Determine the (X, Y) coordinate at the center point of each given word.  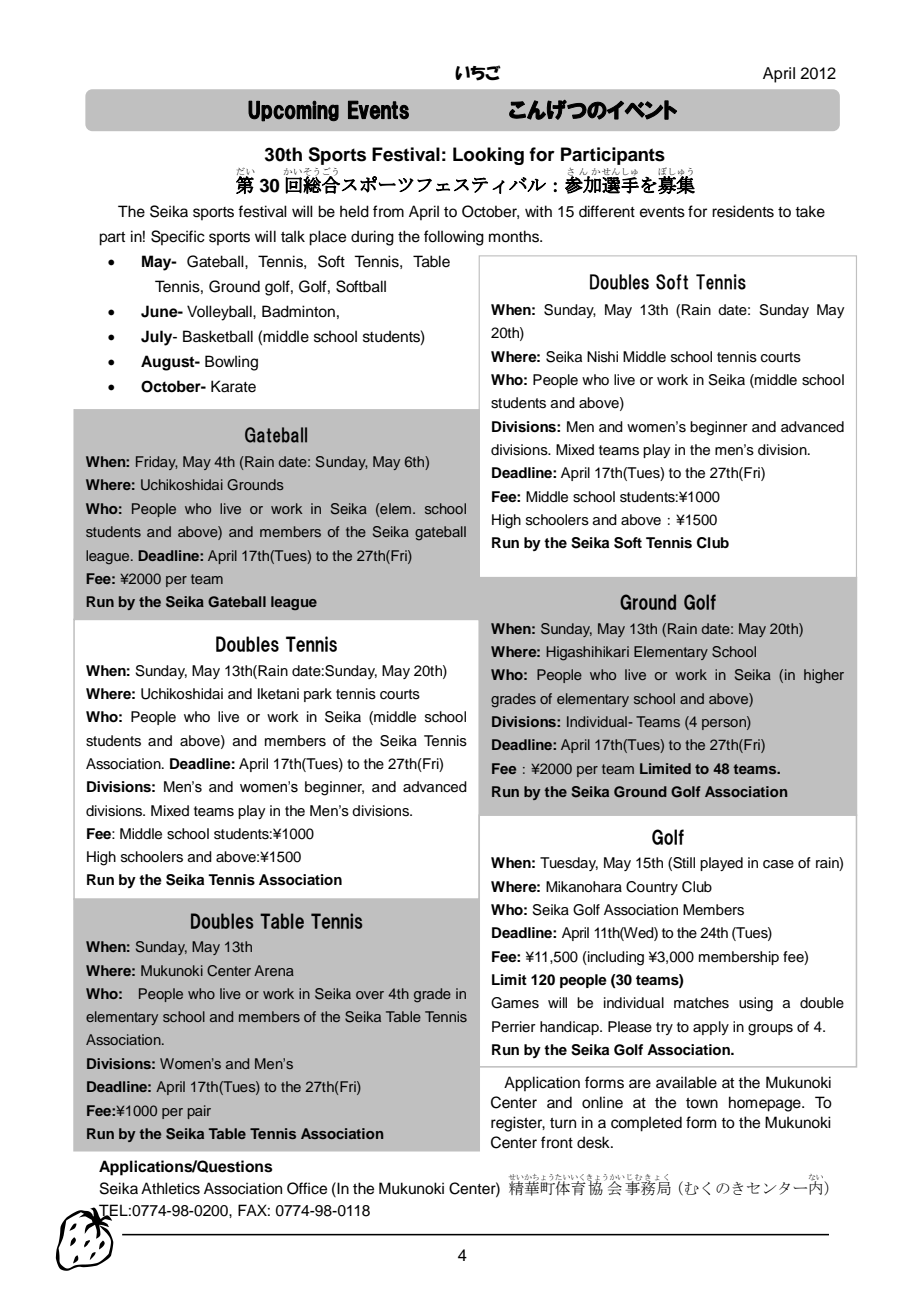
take (810, 211)
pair (199, 1112)
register (518, 1124)
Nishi (602, 357)
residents (743, 211)
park (318, 695)
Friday (157, 463)
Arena (274, 970)
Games (515, 1003)
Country (652, 888)
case (778, 864)
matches (701, 1003)
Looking (488, 156)
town (702, 1103)
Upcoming (293, 111)
